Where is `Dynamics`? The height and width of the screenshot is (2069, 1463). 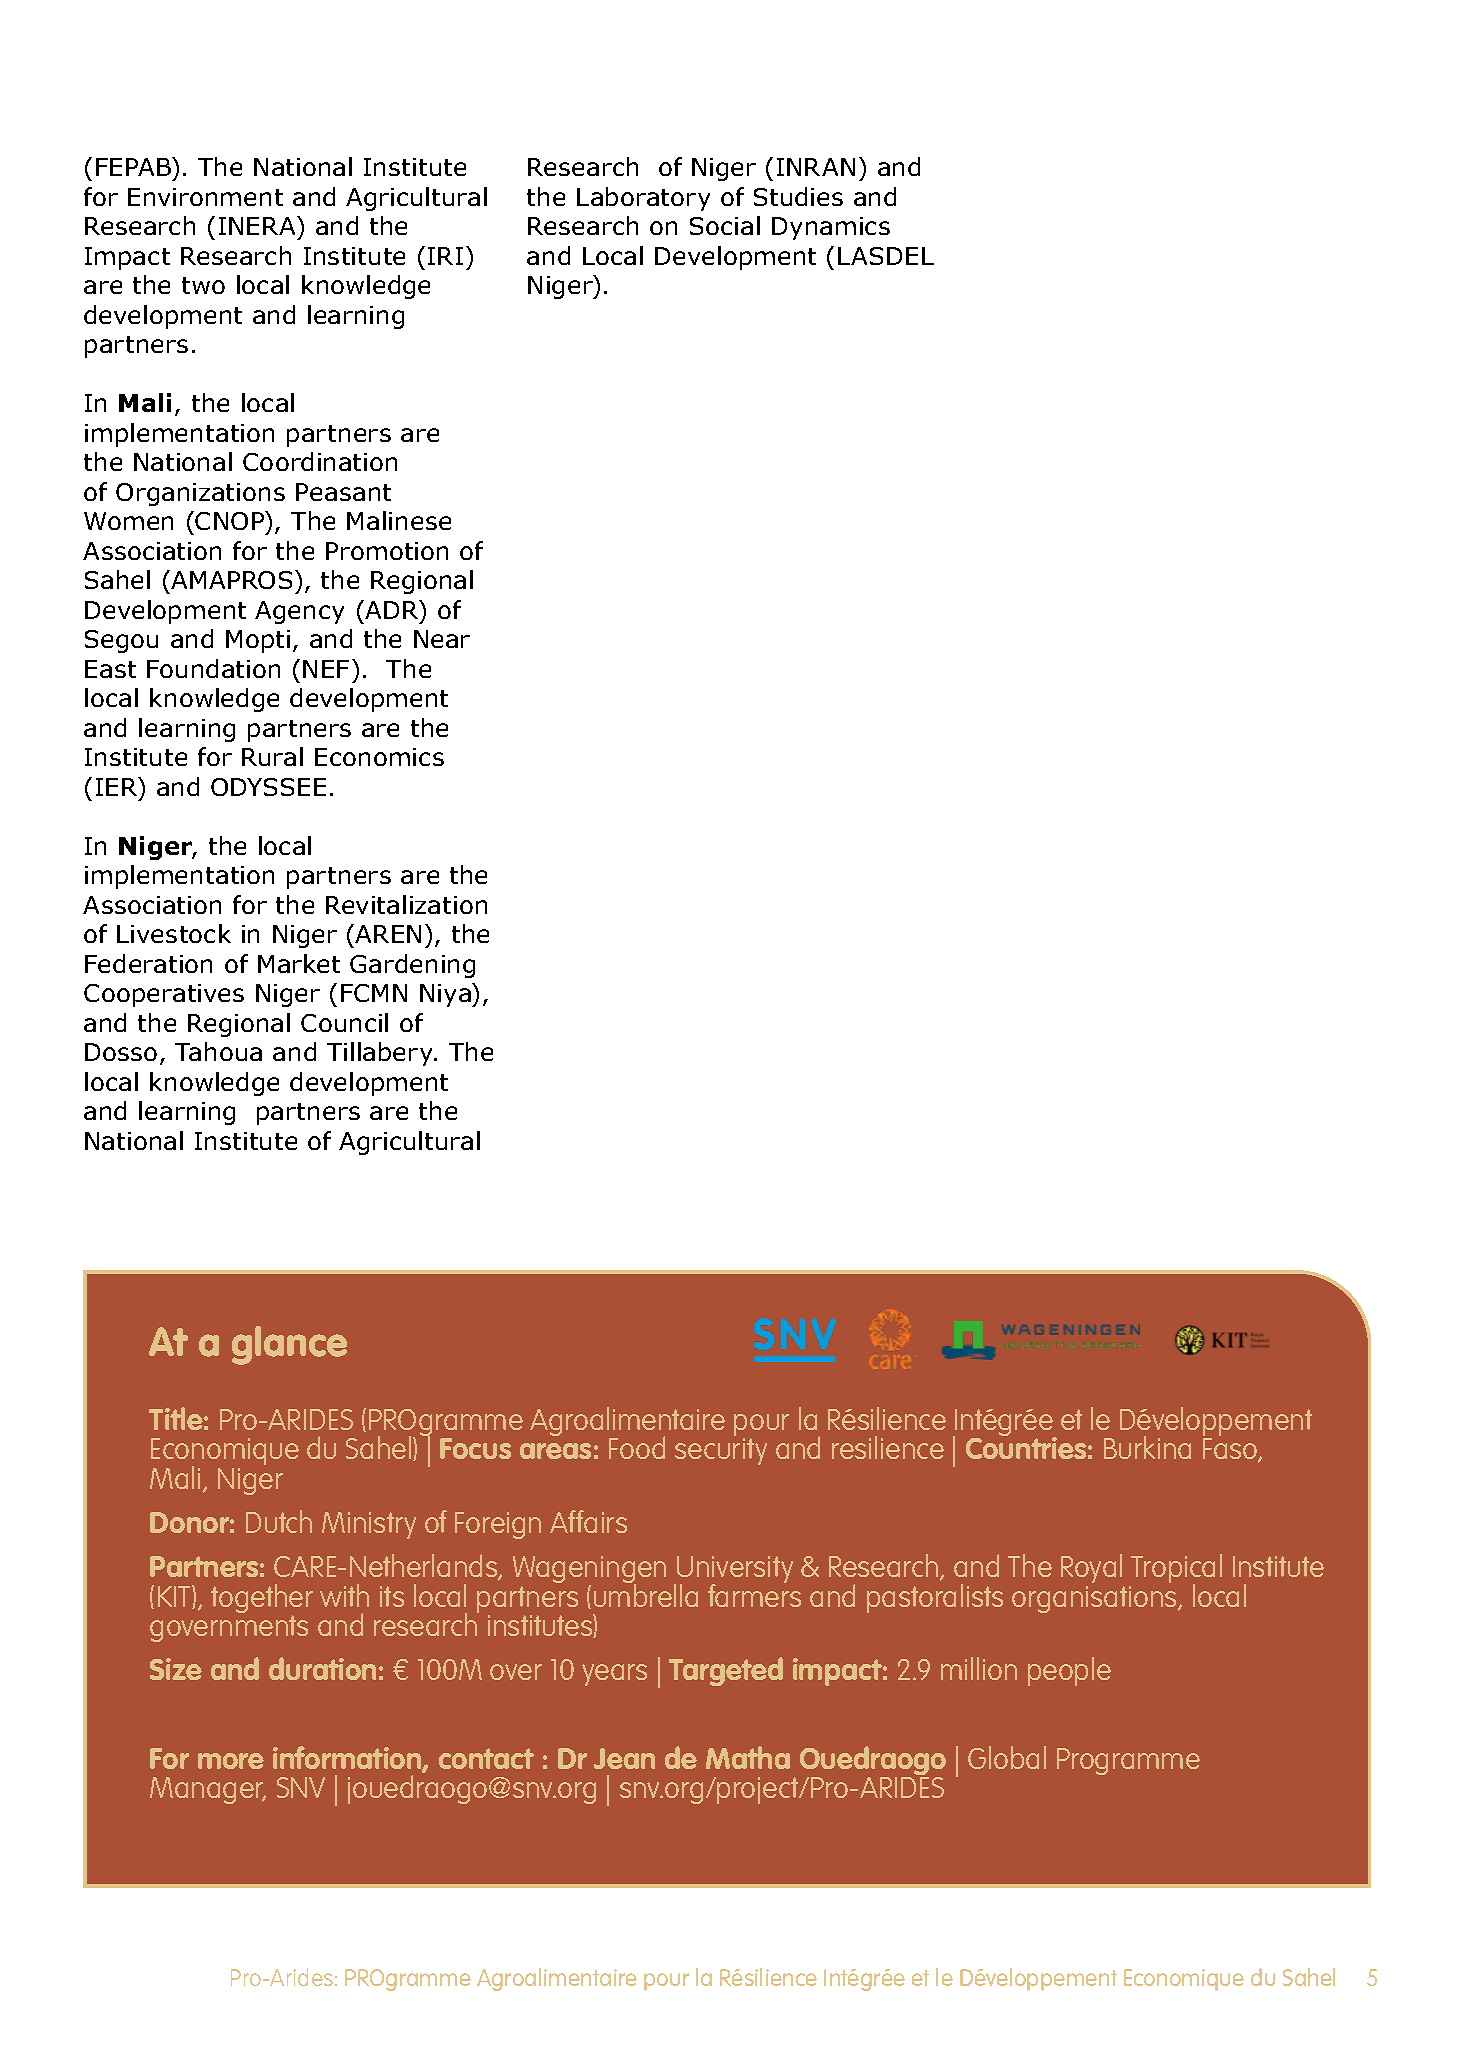 Dynamics is located at coordinates (831, 228).
